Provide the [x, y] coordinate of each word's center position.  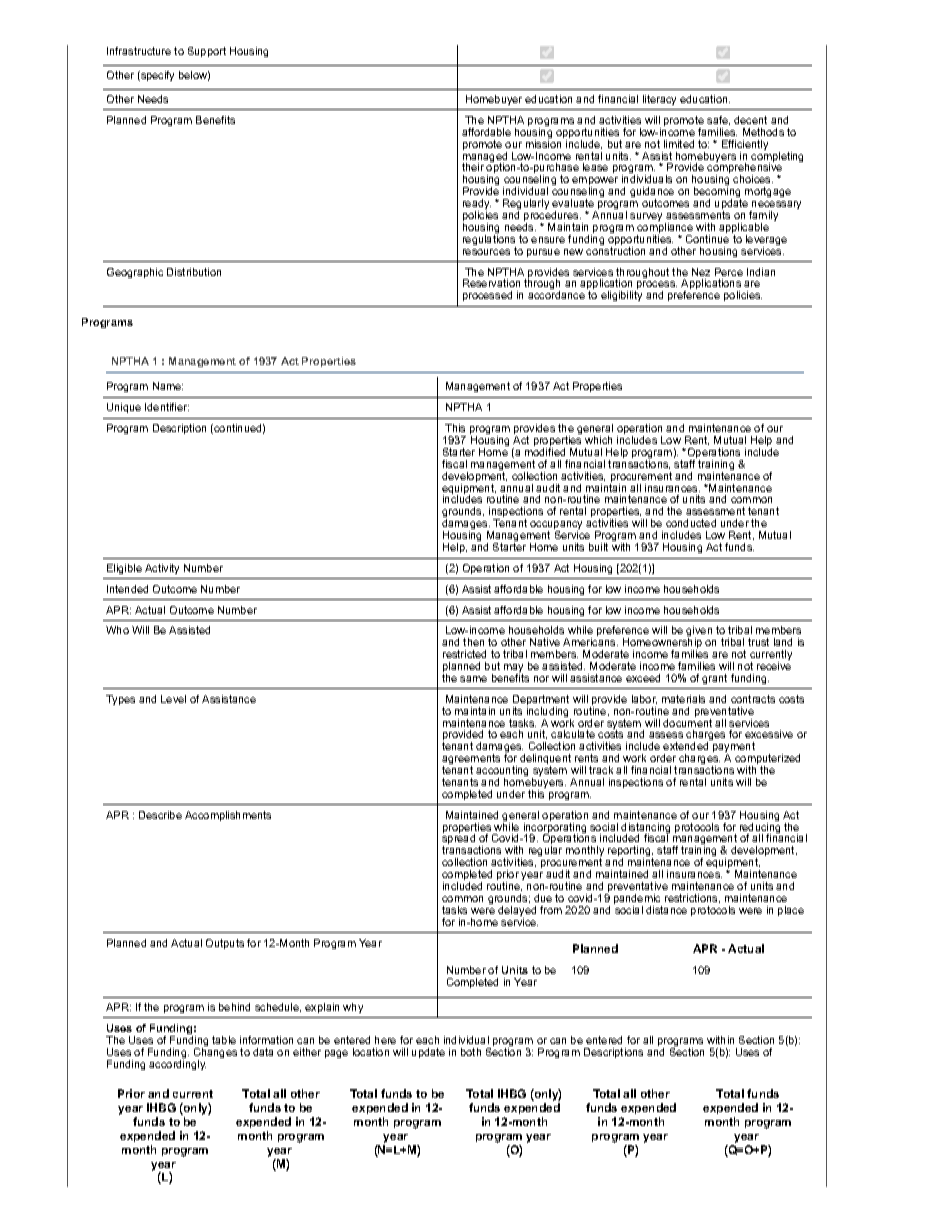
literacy [659, 100]
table [224, 1040]
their [473, 167]
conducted [691, 523]
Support [207, 52]
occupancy [556, 527]
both [471, 1052]
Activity [162, 569]
